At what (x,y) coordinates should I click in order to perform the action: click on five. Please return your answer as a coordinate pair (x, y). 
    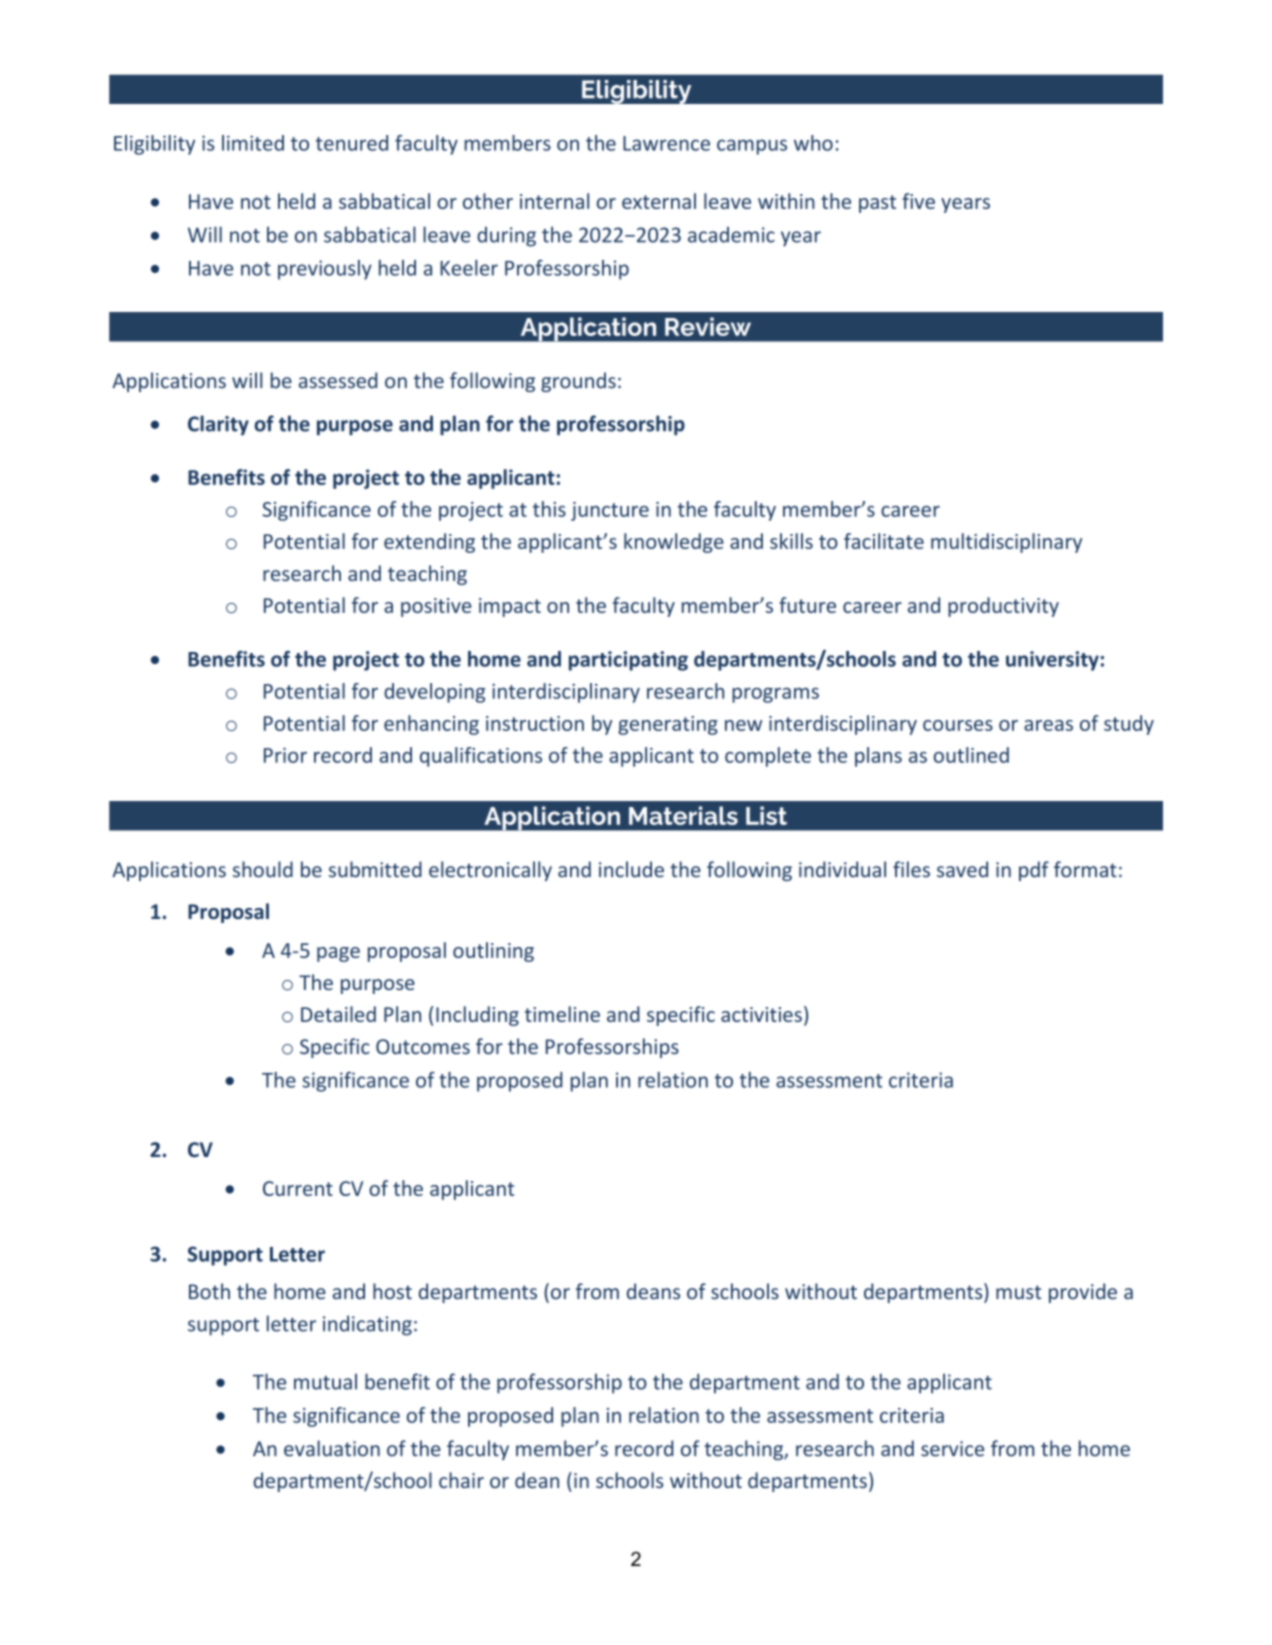
    Looking at the image, I should click on (918, 201).
